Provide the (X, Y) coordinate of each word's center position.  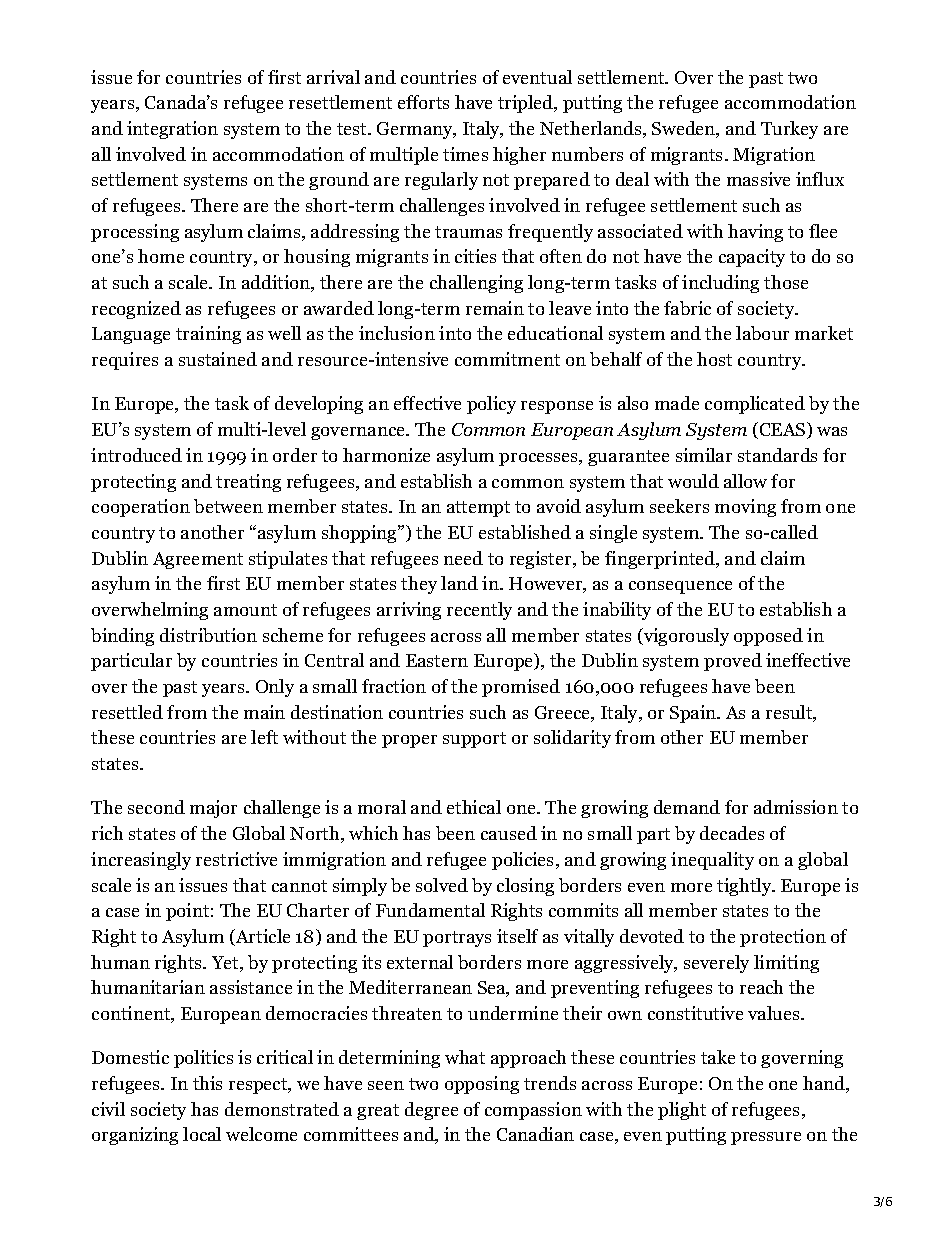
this (207, 1083)
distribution (208, 635)
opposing (482, 1085)
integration (172, 130)
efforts (423, 102)
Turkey (789, 130)
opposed (768, 637)
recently (479, 611)
